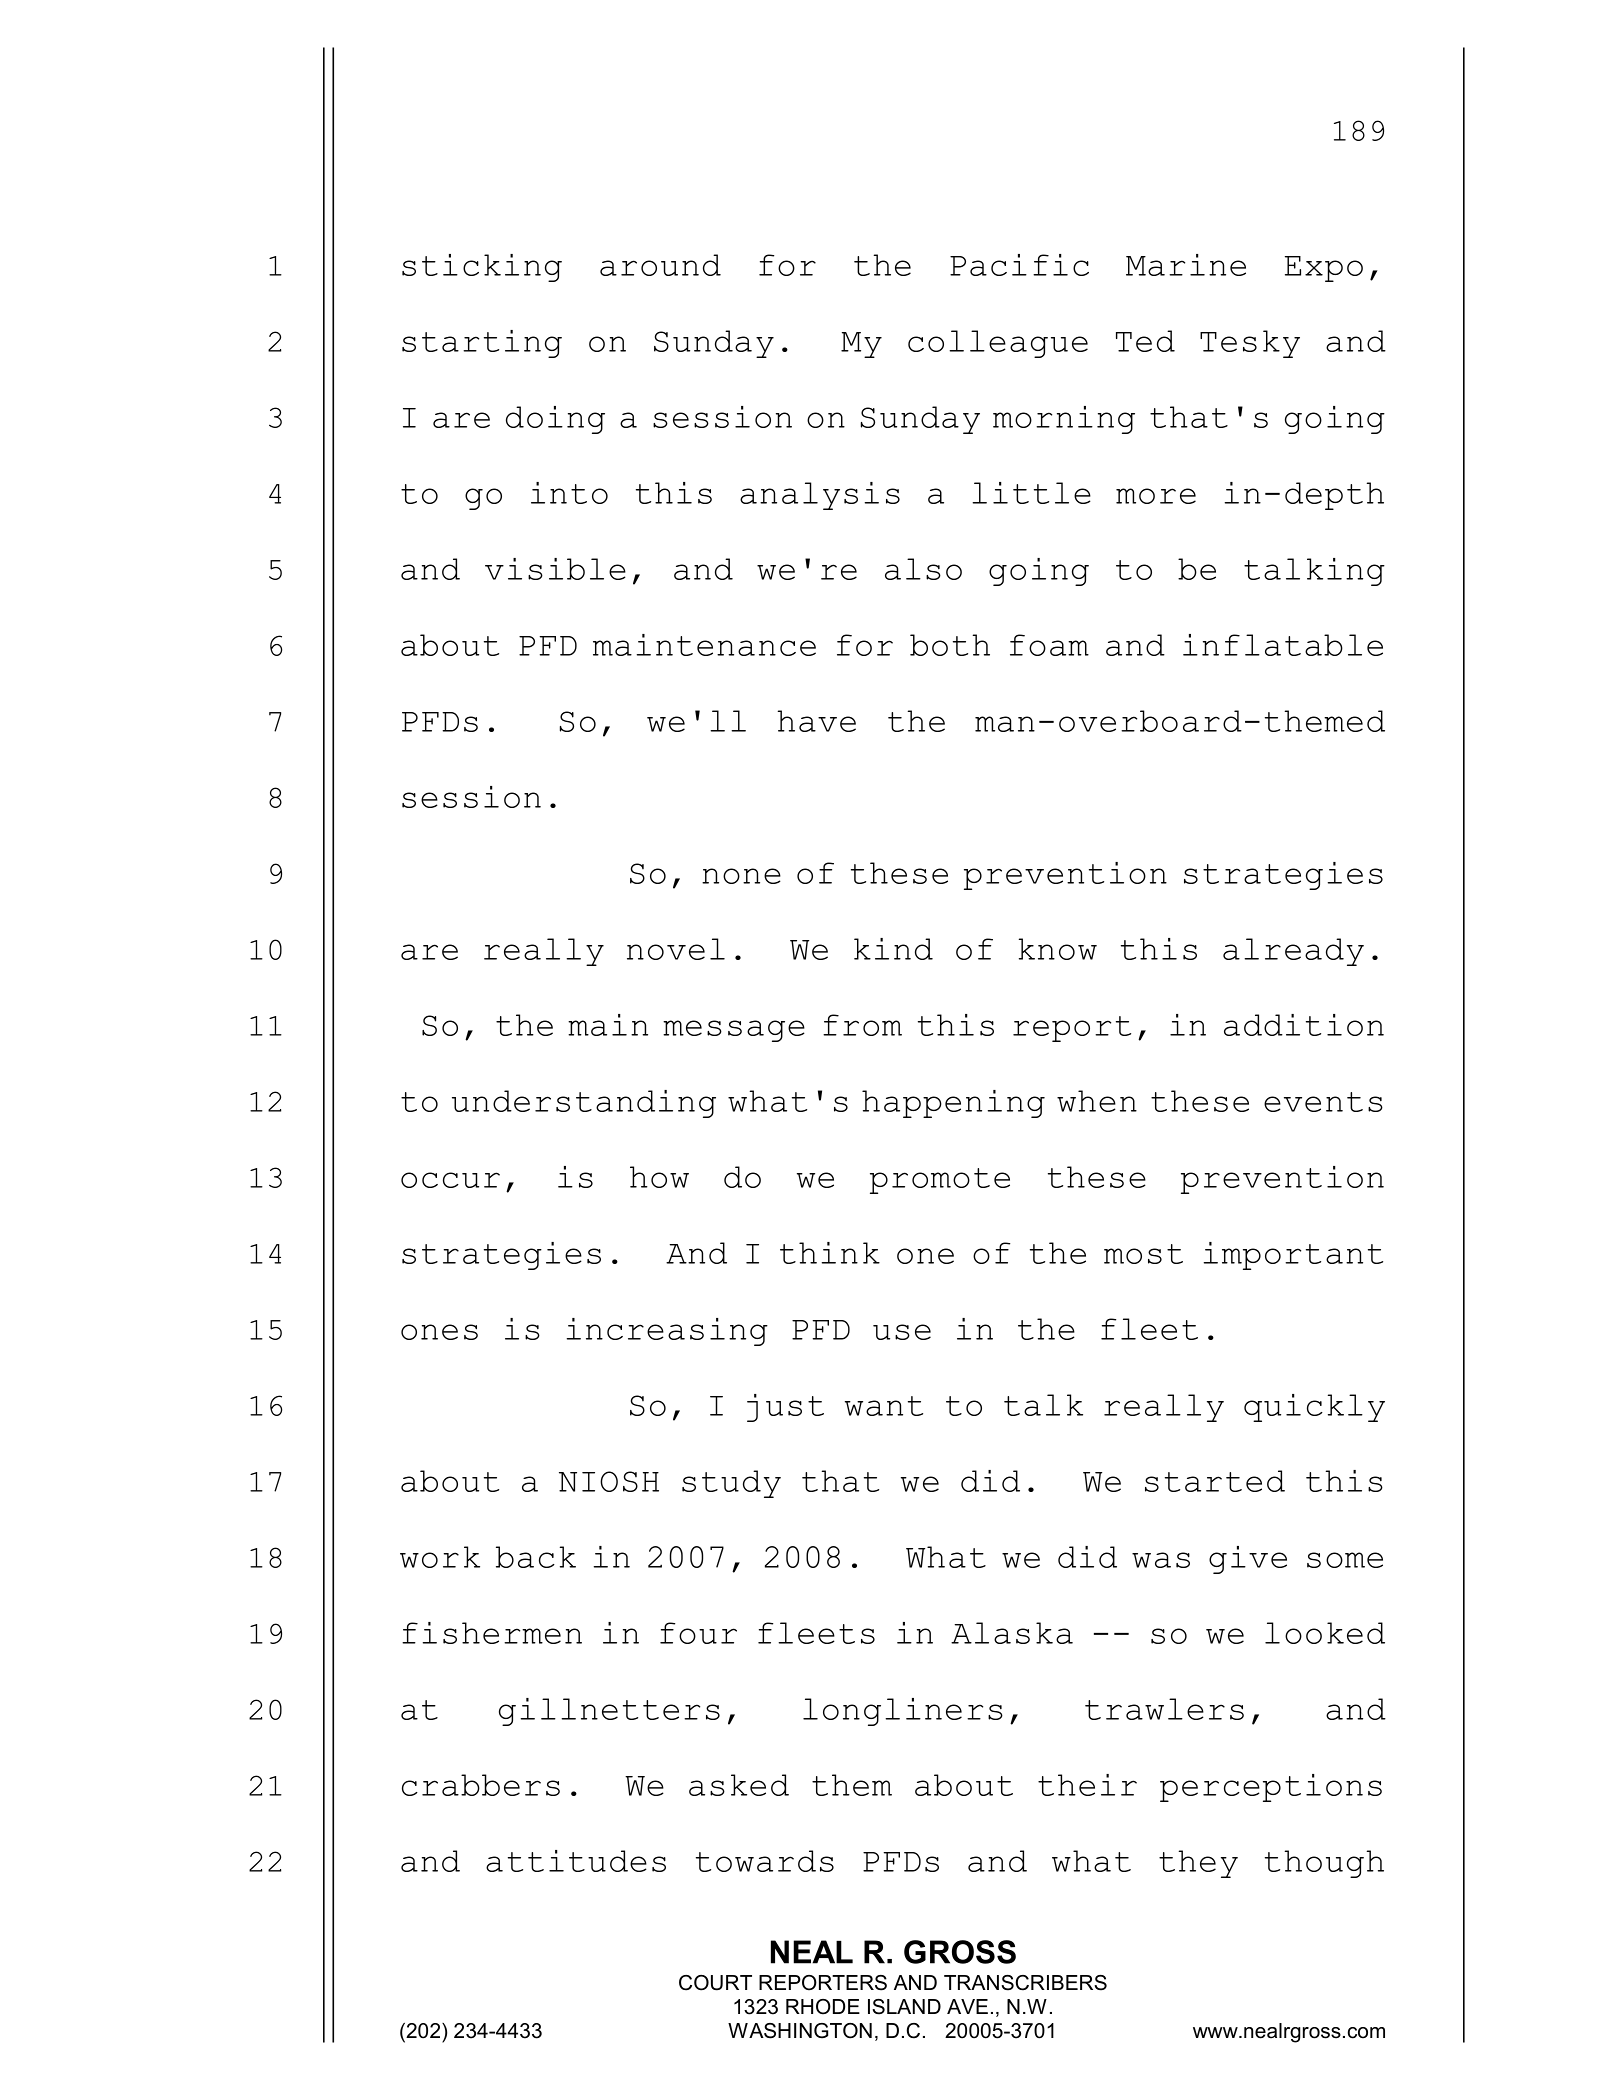 The height and width of the screenshot is (2090, 1615). Describe the element at coordinates (576, 1861) in the screenshot. I see `attitudes` at that location.
